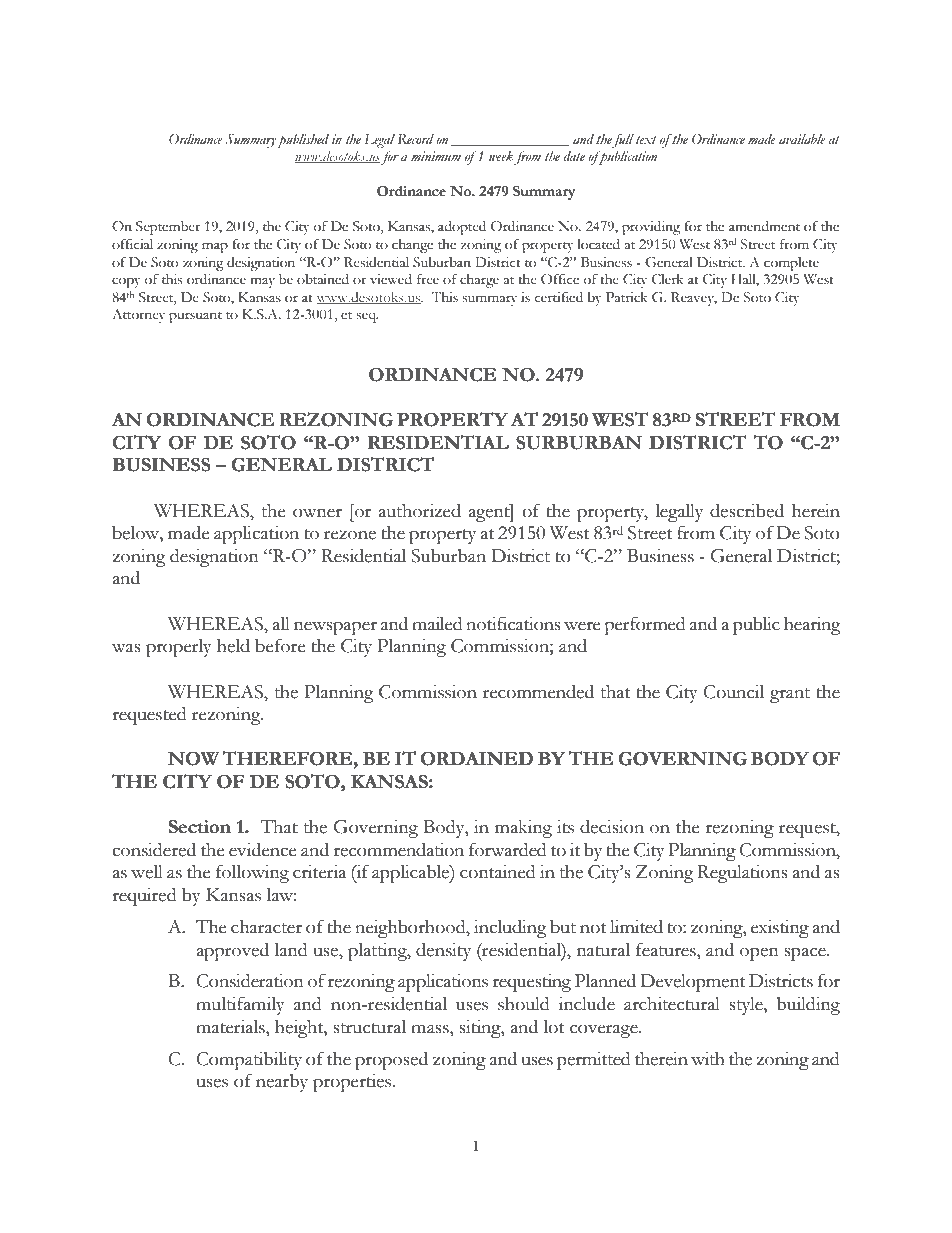  I want to click on mailed, so click(437, 624).
